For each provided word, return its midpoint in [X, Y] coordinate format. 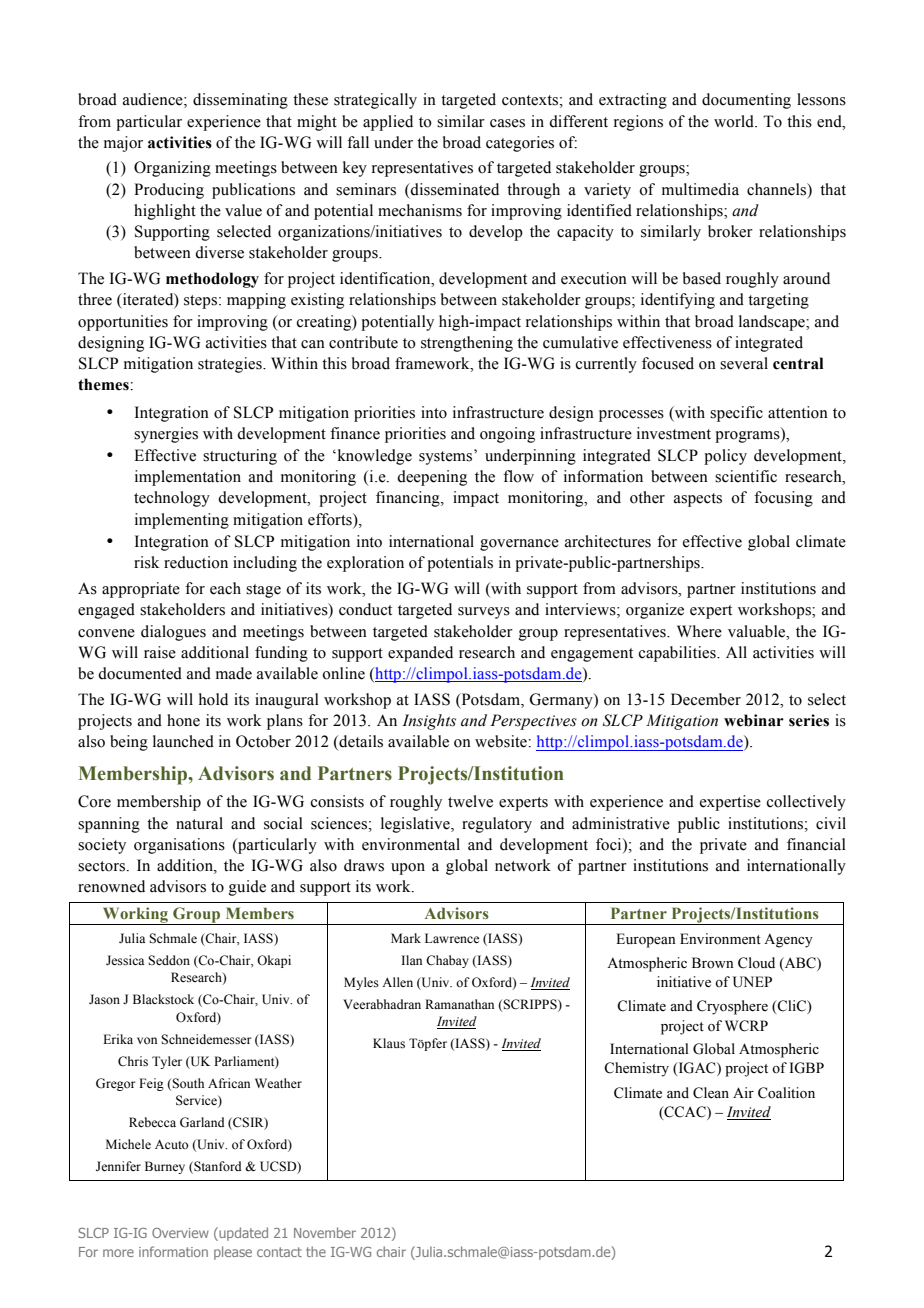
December [706, 699]
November [325, 1232]
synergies [166, 435]
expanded [420, 654]
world [735, 121]
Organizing [172, 169]
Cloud [756, 963]
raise [160, 652]
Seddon [169, 960]
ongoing [507, 435]
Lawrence [452, 938]
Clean [711, 1093]
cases [507, 123]
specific [736, 414]
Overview [180, 1233]
